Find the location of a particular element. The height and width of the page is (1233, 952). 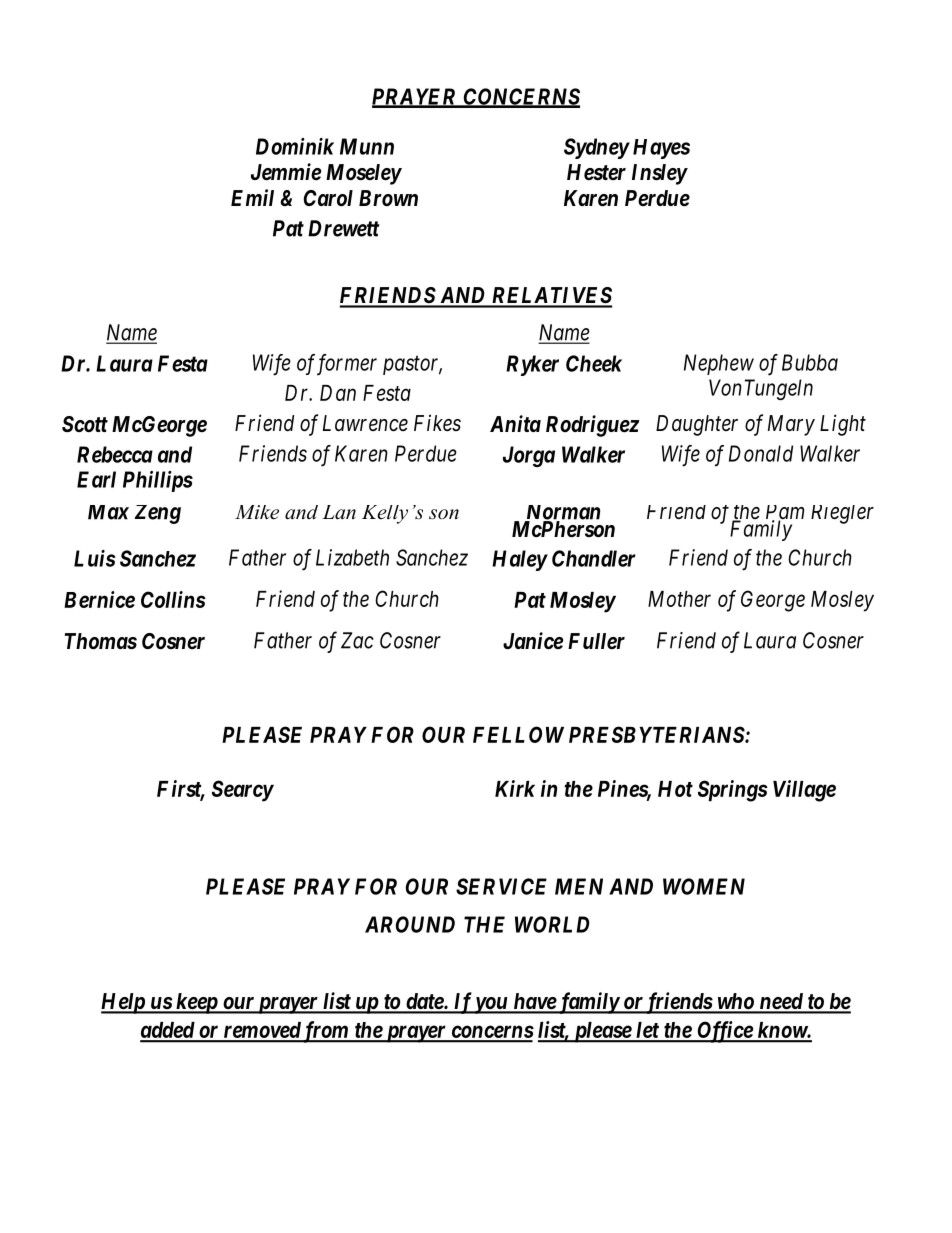

Mother is located at coordinates (679, 599).
